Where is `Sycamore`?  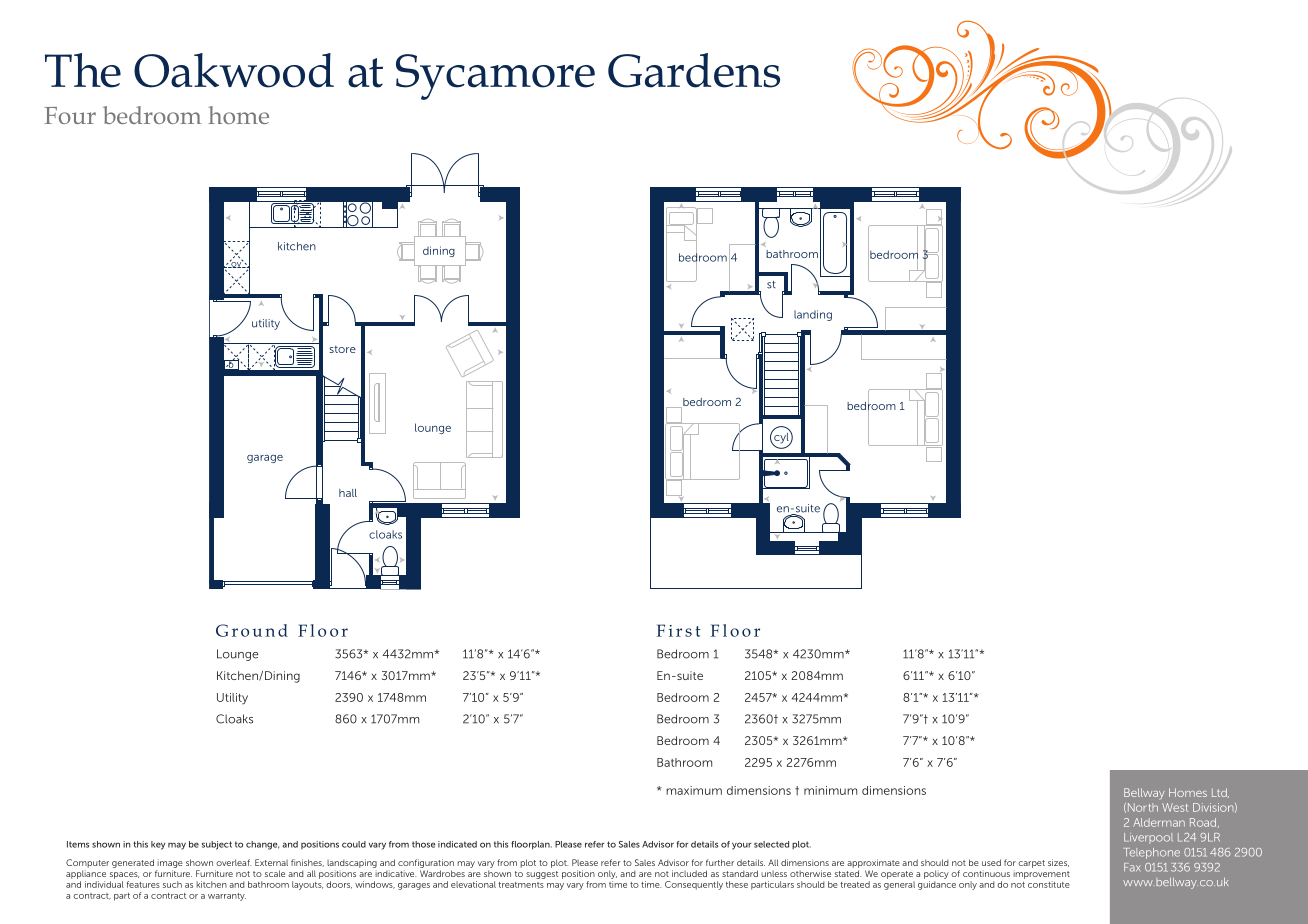
Sycamore is located at coordinates (495, 77).
